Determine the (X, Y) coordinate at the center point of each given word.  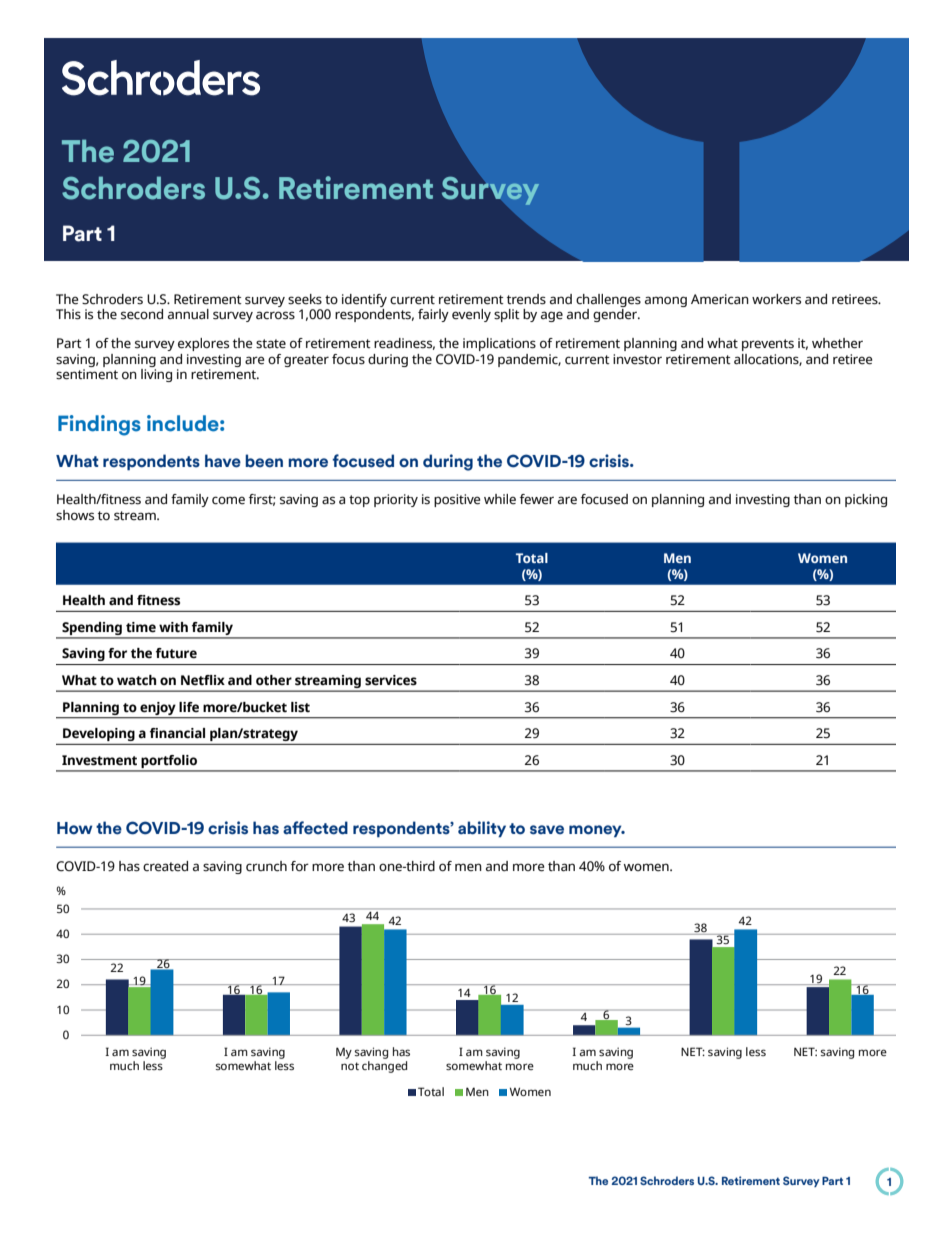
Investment (99, 760)
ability (482, 829)
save (547, 830)
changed (384, 1067)
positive (457, 500)
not (350, 1066)
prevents (768, 345)
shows (75, 515)
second (142, 314)
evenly (471, 315)
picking (866, 500)
